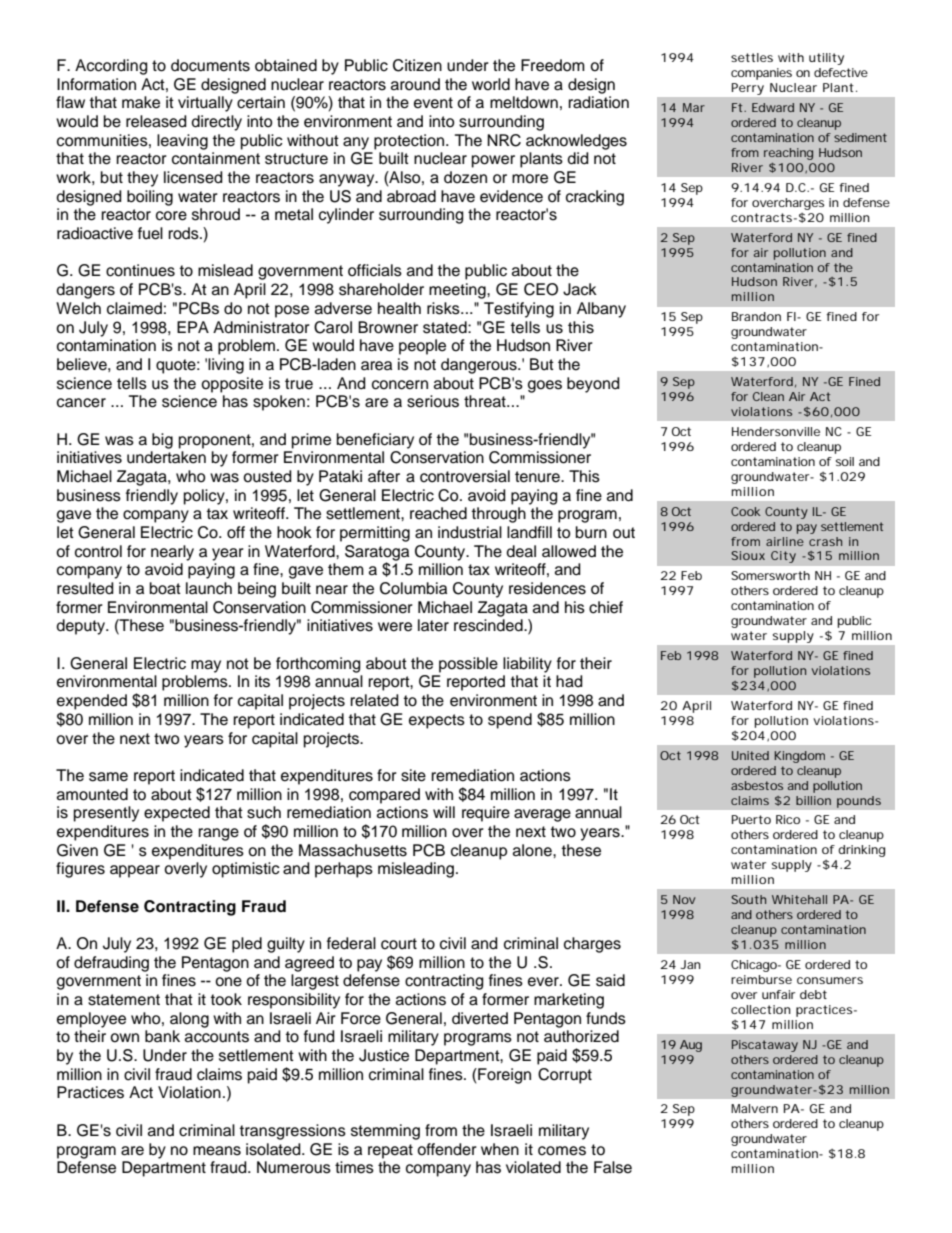 The image size is (952, 1233). I want to click on boat, so click(165, 588).
